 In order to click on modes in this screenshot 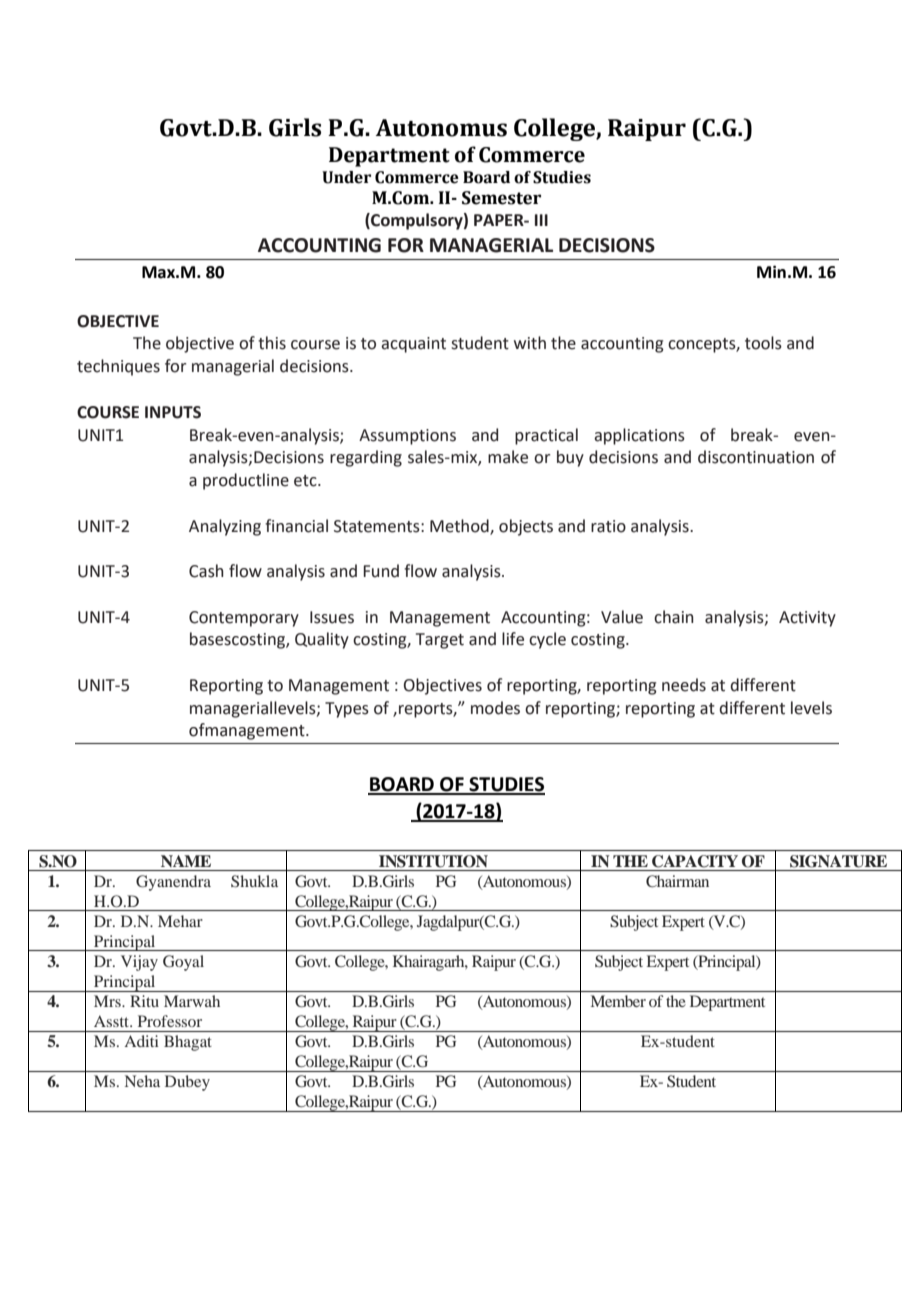, I will do `click(495, 708)`.
